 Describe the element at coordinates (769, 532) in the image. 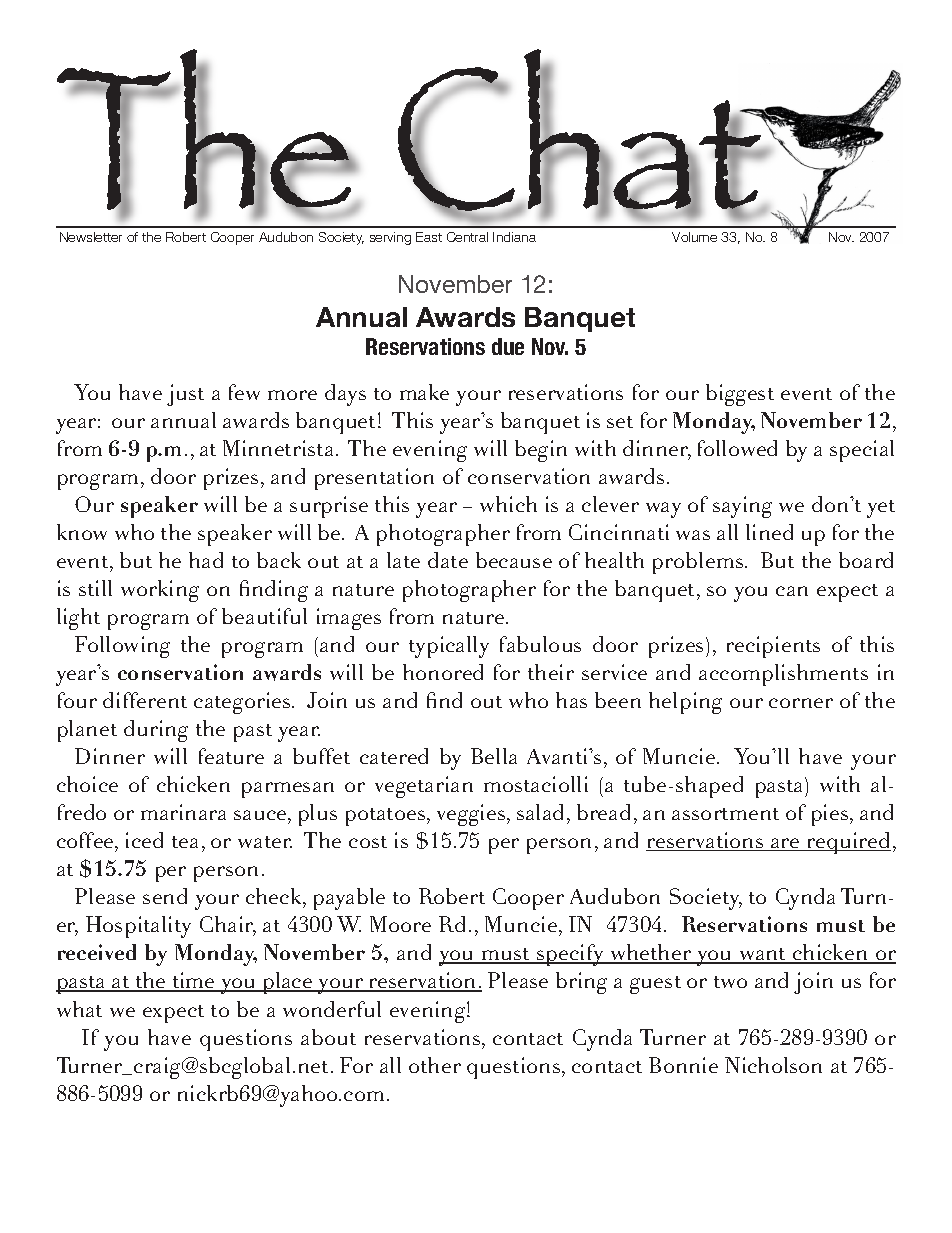

I see `lined` at that location.
